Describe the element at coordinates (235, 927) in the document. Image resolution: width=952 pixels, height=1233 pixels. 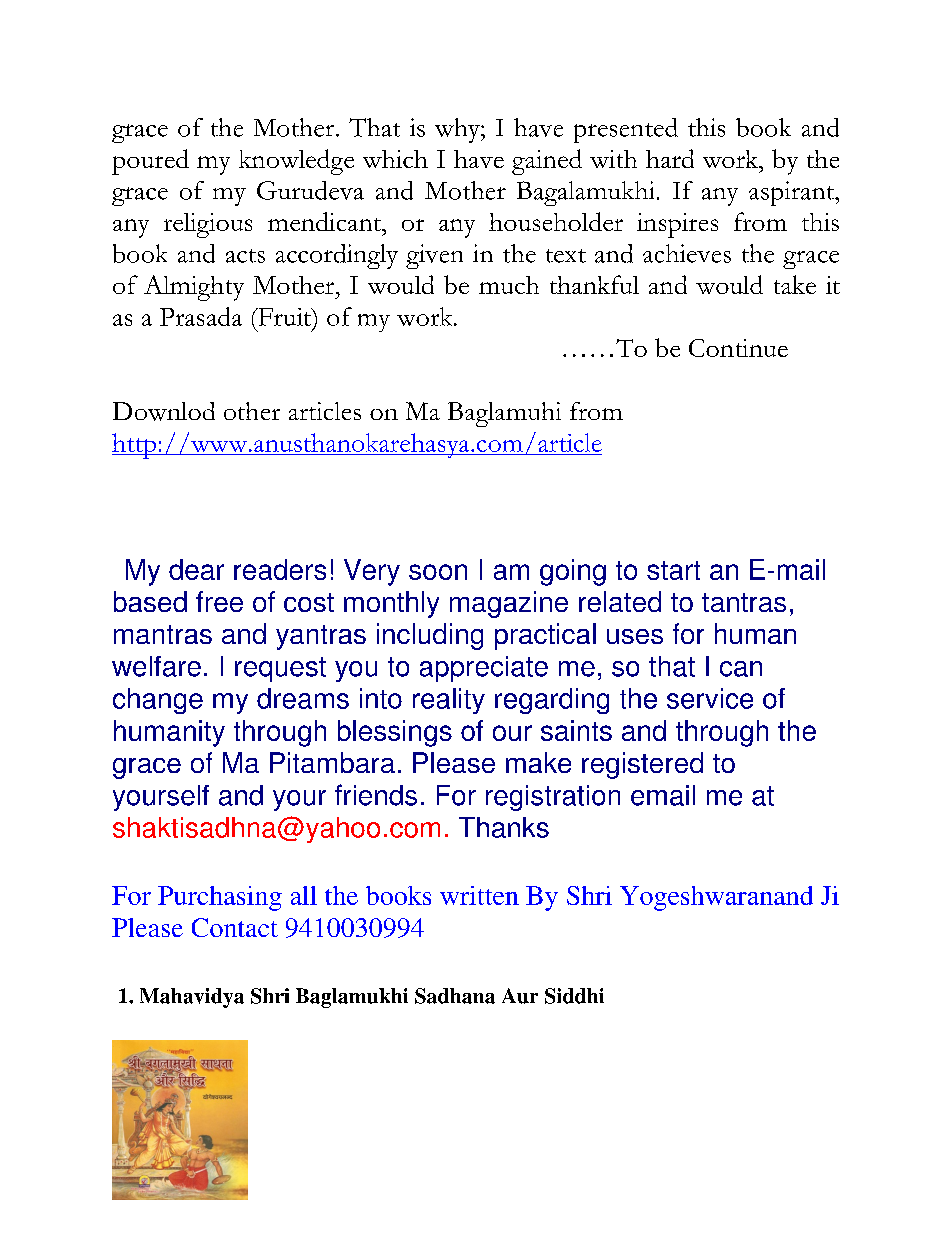
I see `Contact` at that location.
